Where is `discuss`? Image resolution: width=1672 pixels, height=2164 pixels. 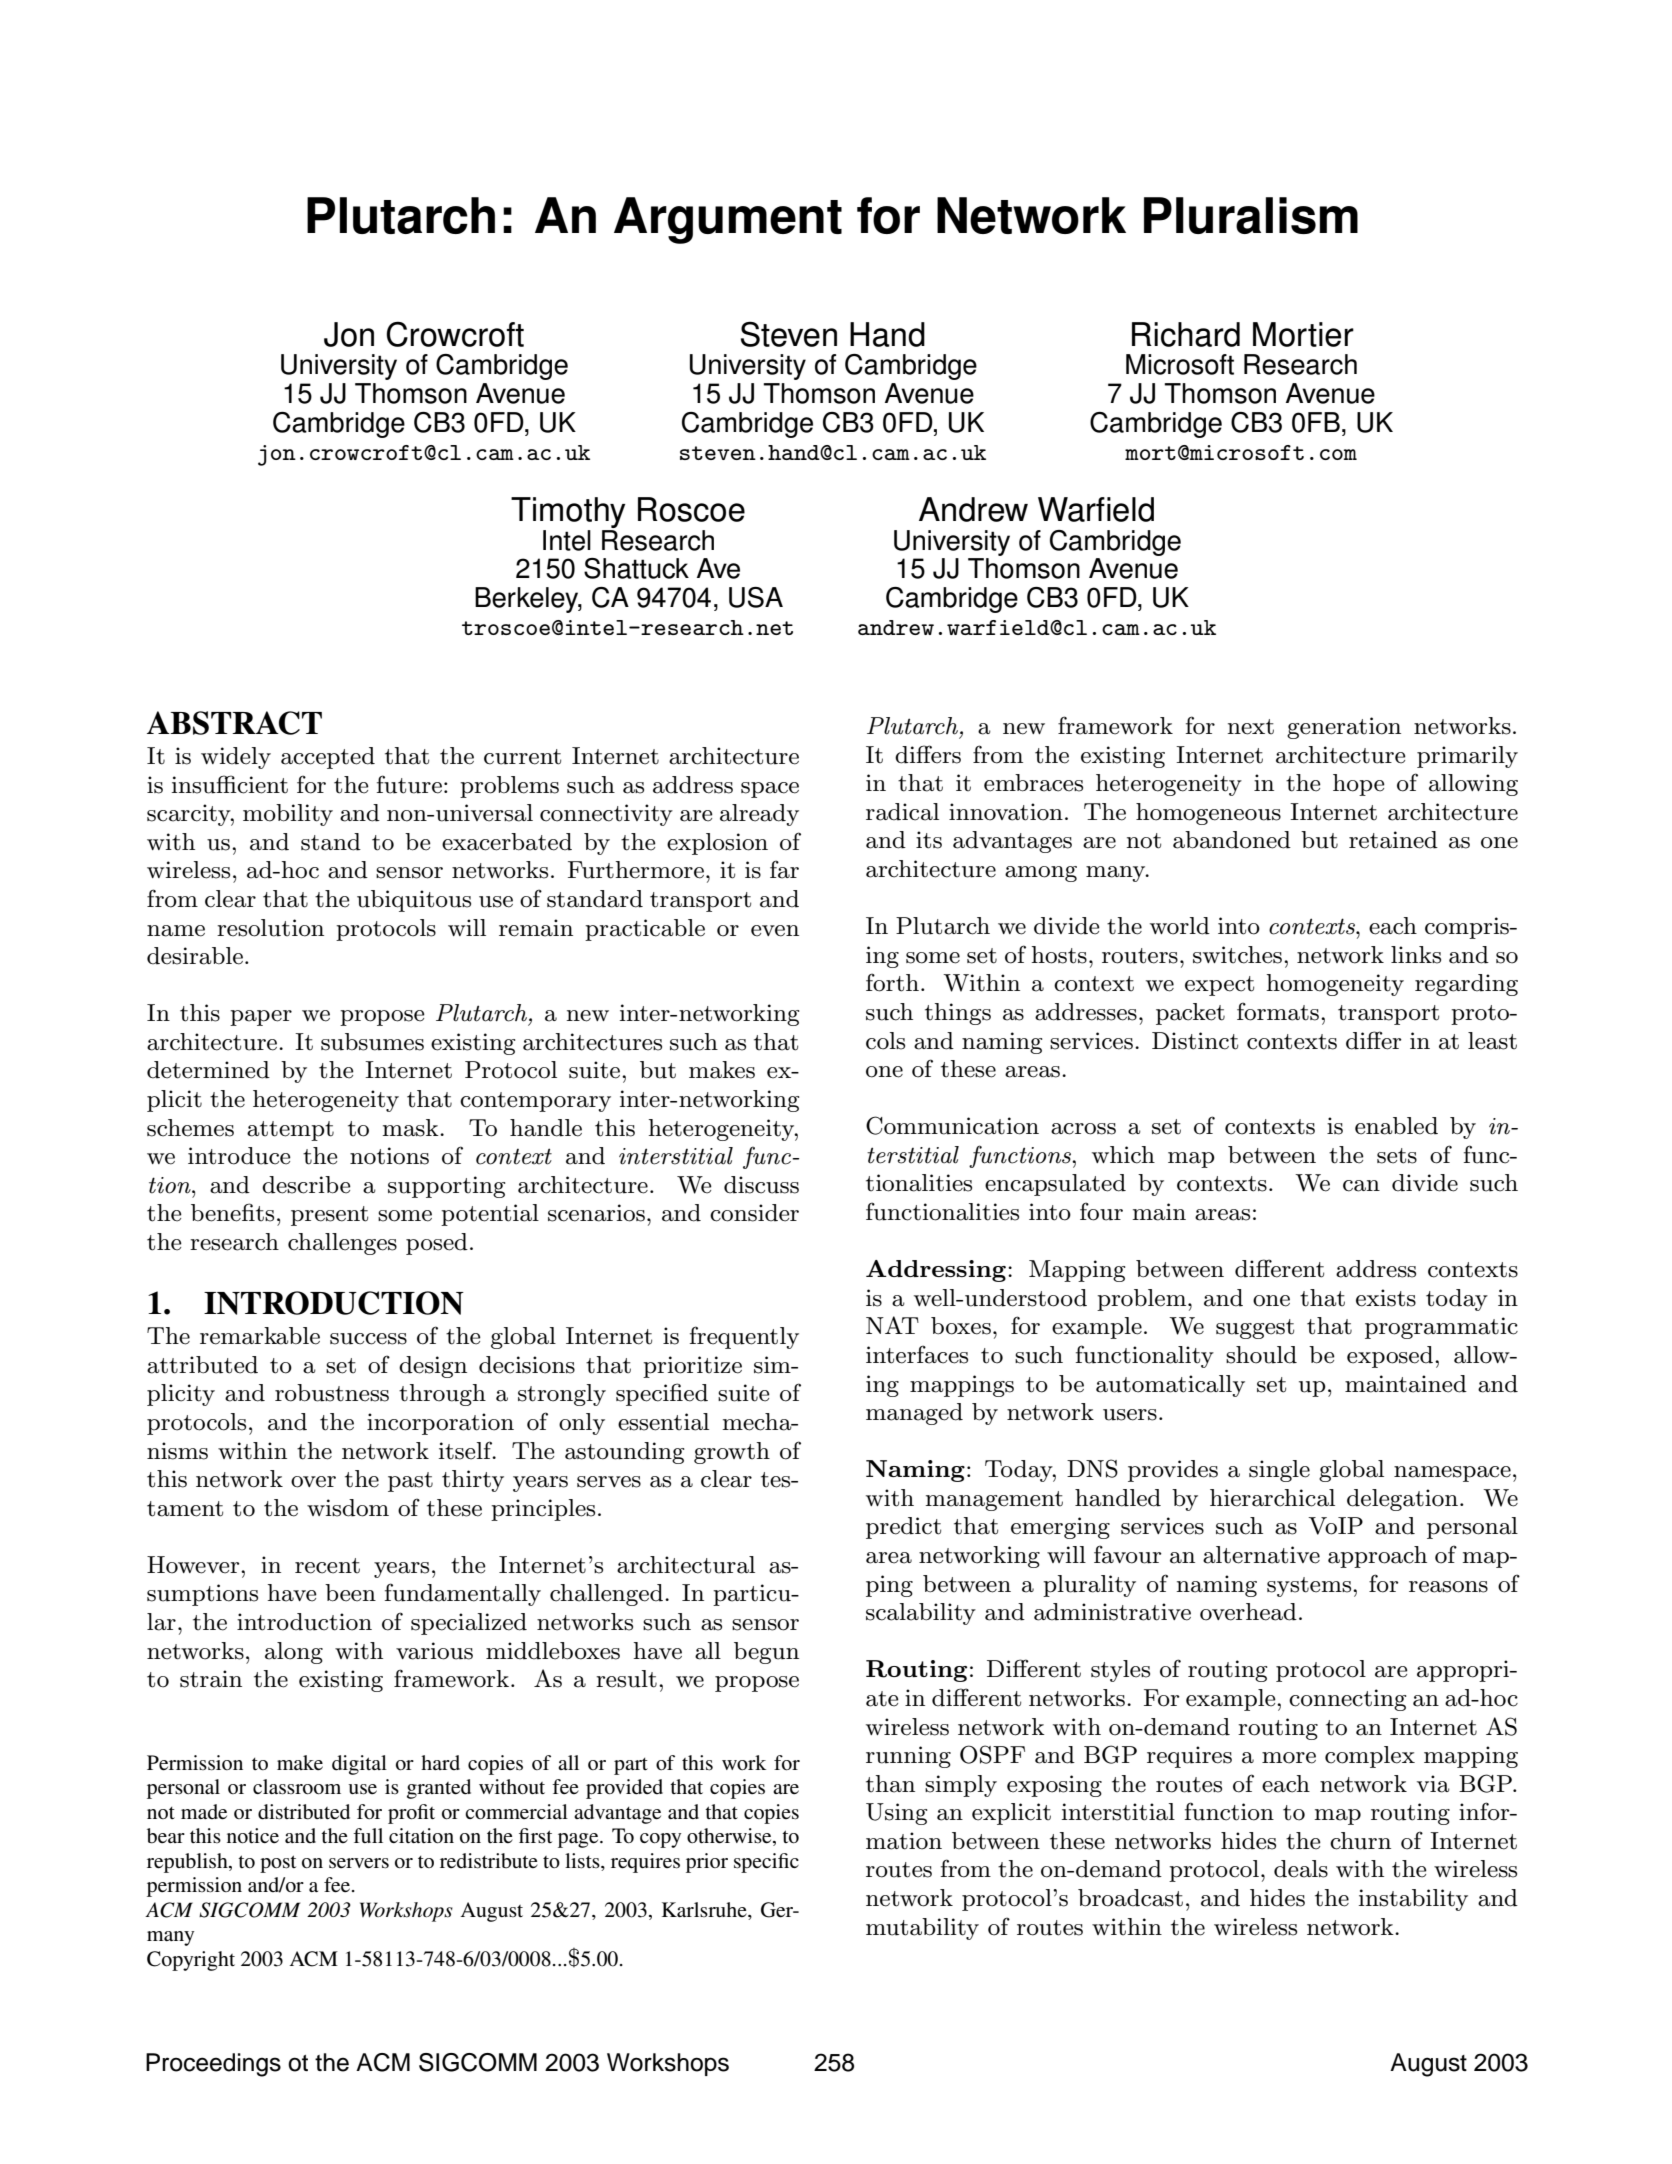 discuss is located at coordinates (761, 1185).
